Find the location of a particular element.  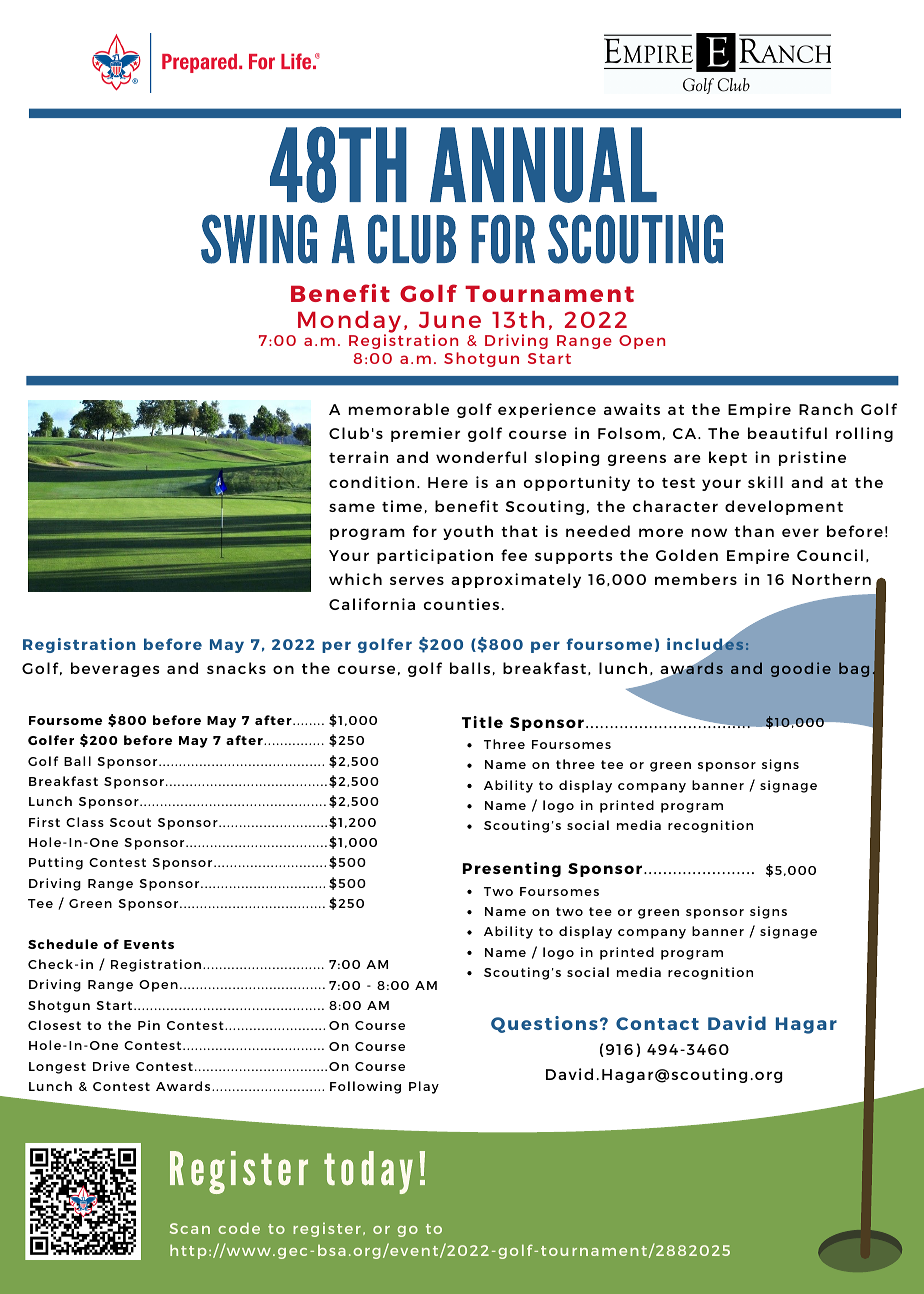

Scan is located at coordinates (190, 1228).
